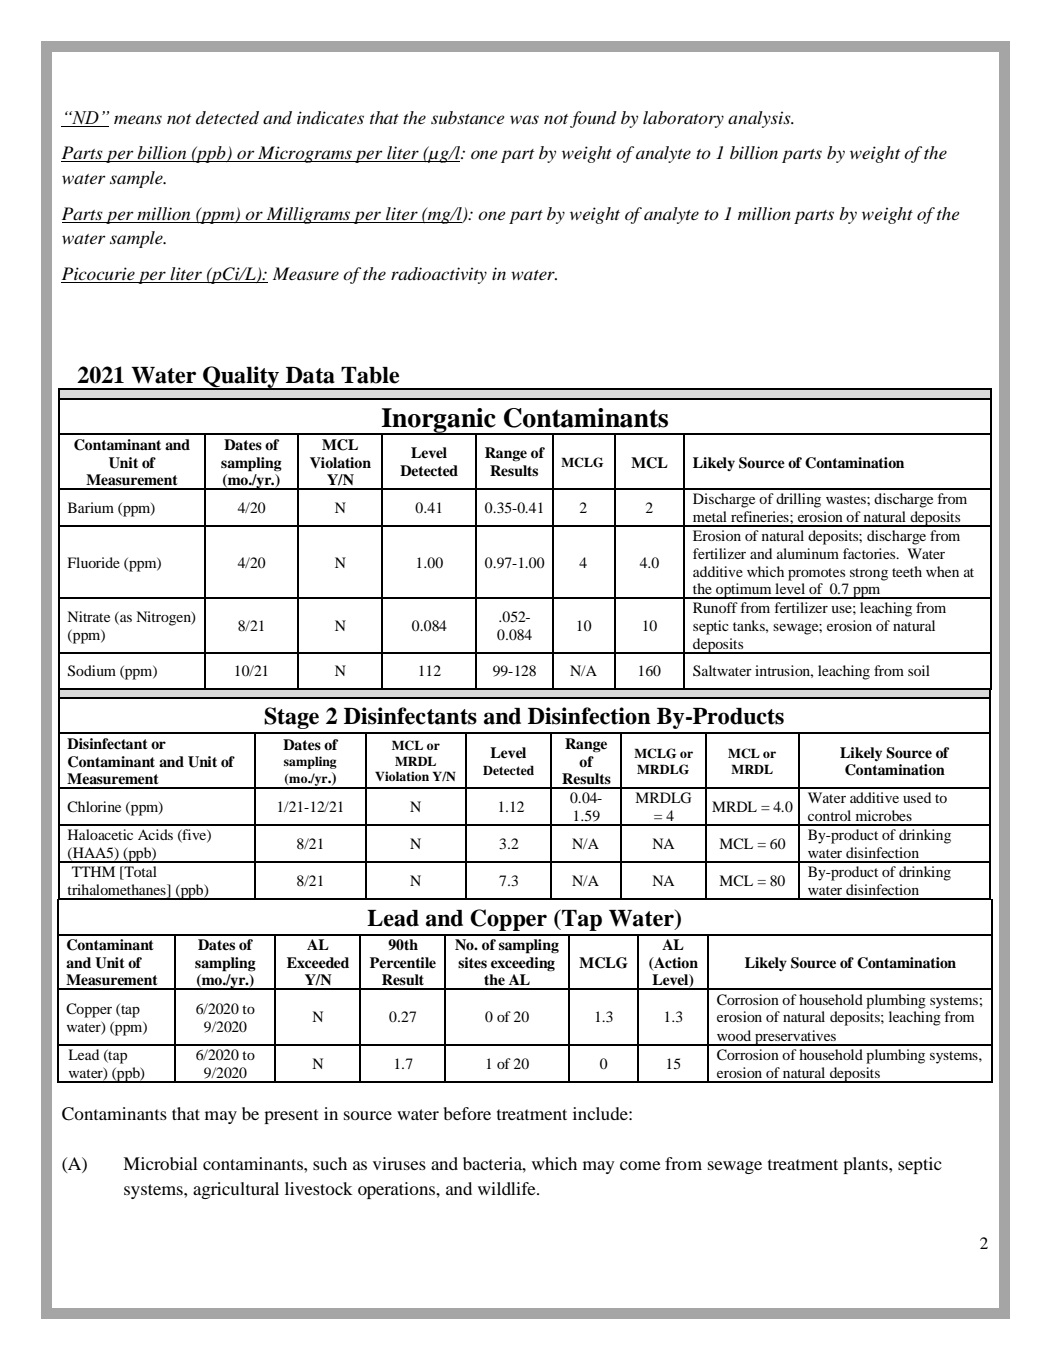 The image size is (1050, 1359). I want to click on means, so click(138, 119).
